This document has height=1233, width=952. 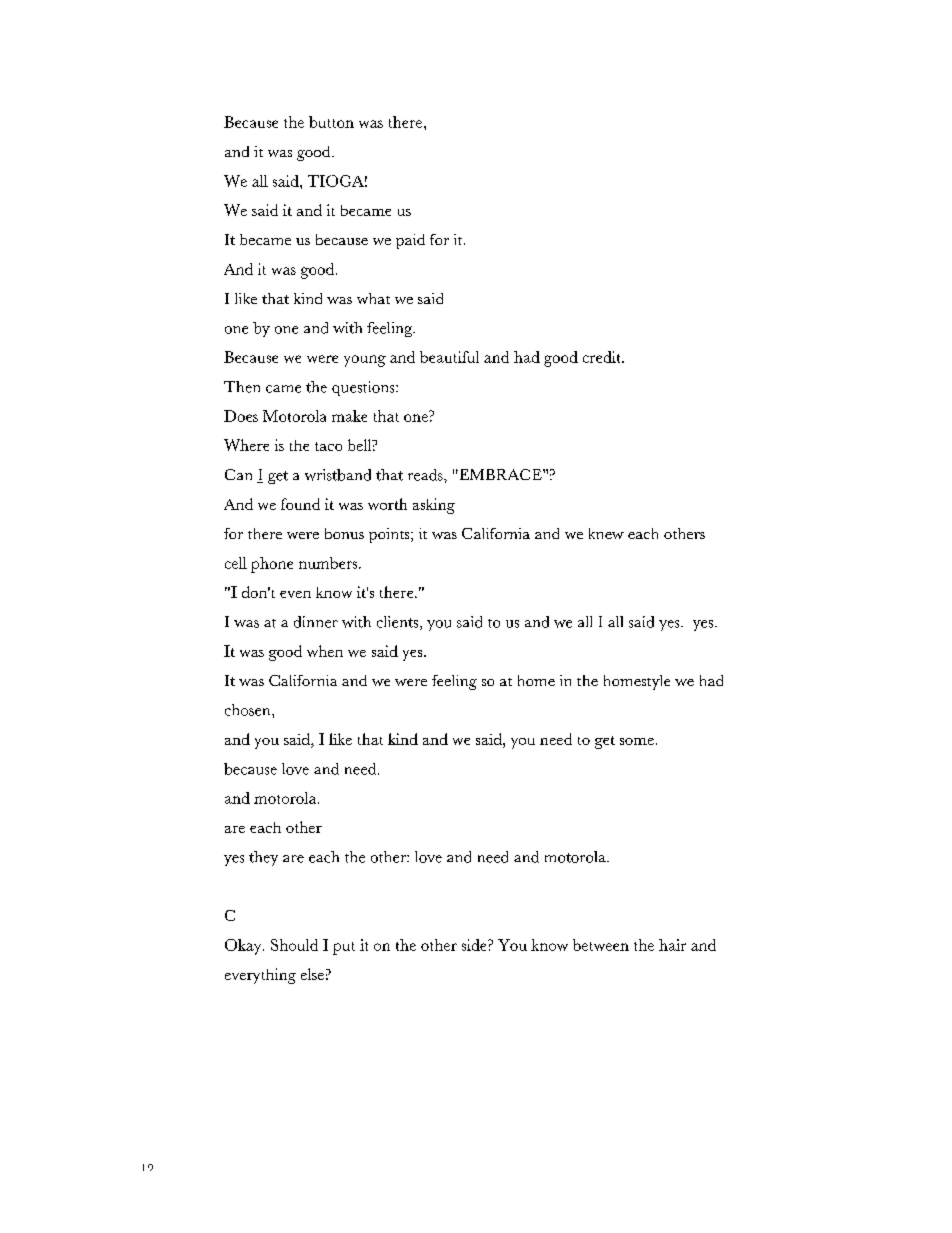 What do you see at coordinates (601, 945) in the document?
I see `between` at bounding box center [601, 945].
